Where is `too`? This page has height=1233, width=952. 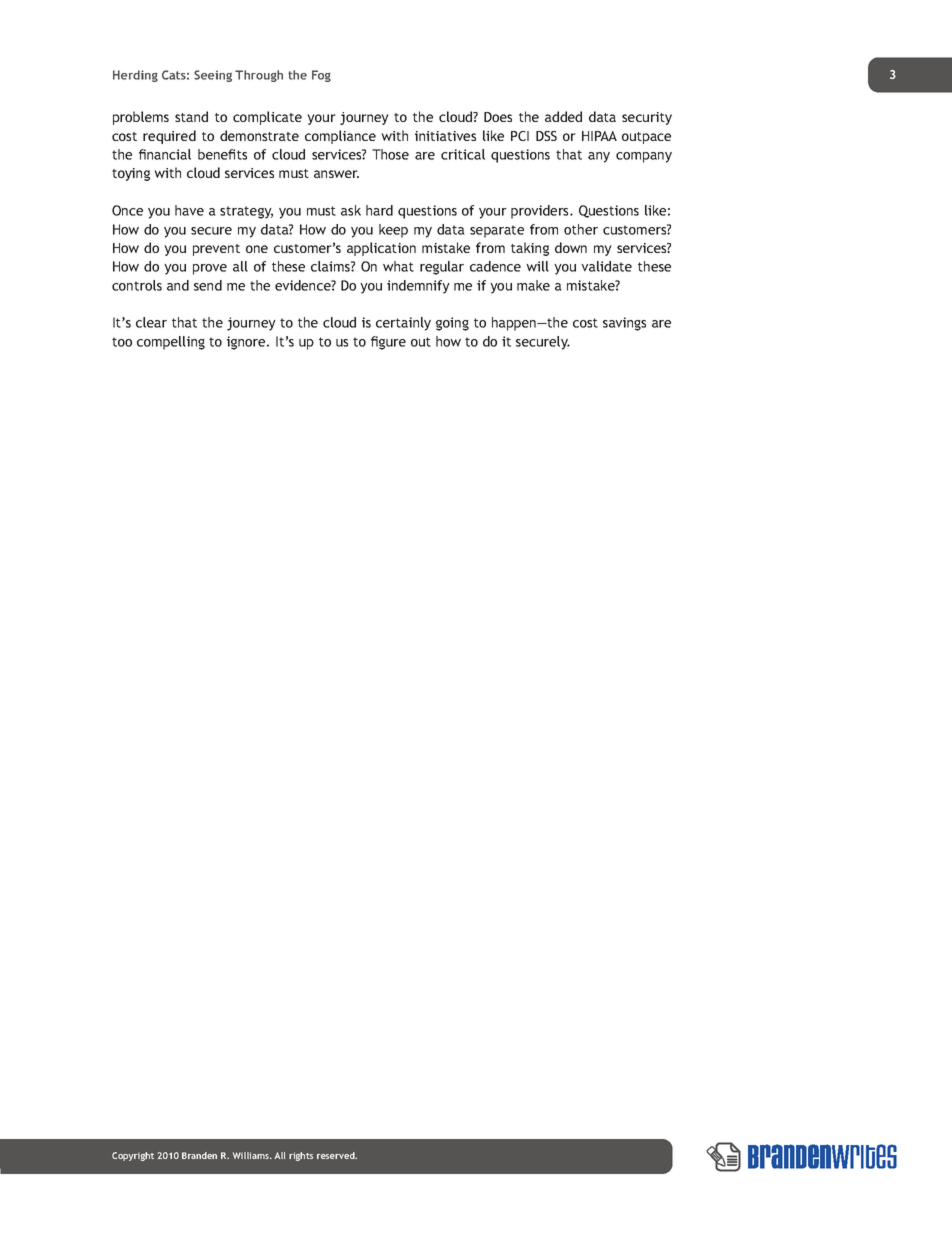 too is located at coordinates (122, 342).
